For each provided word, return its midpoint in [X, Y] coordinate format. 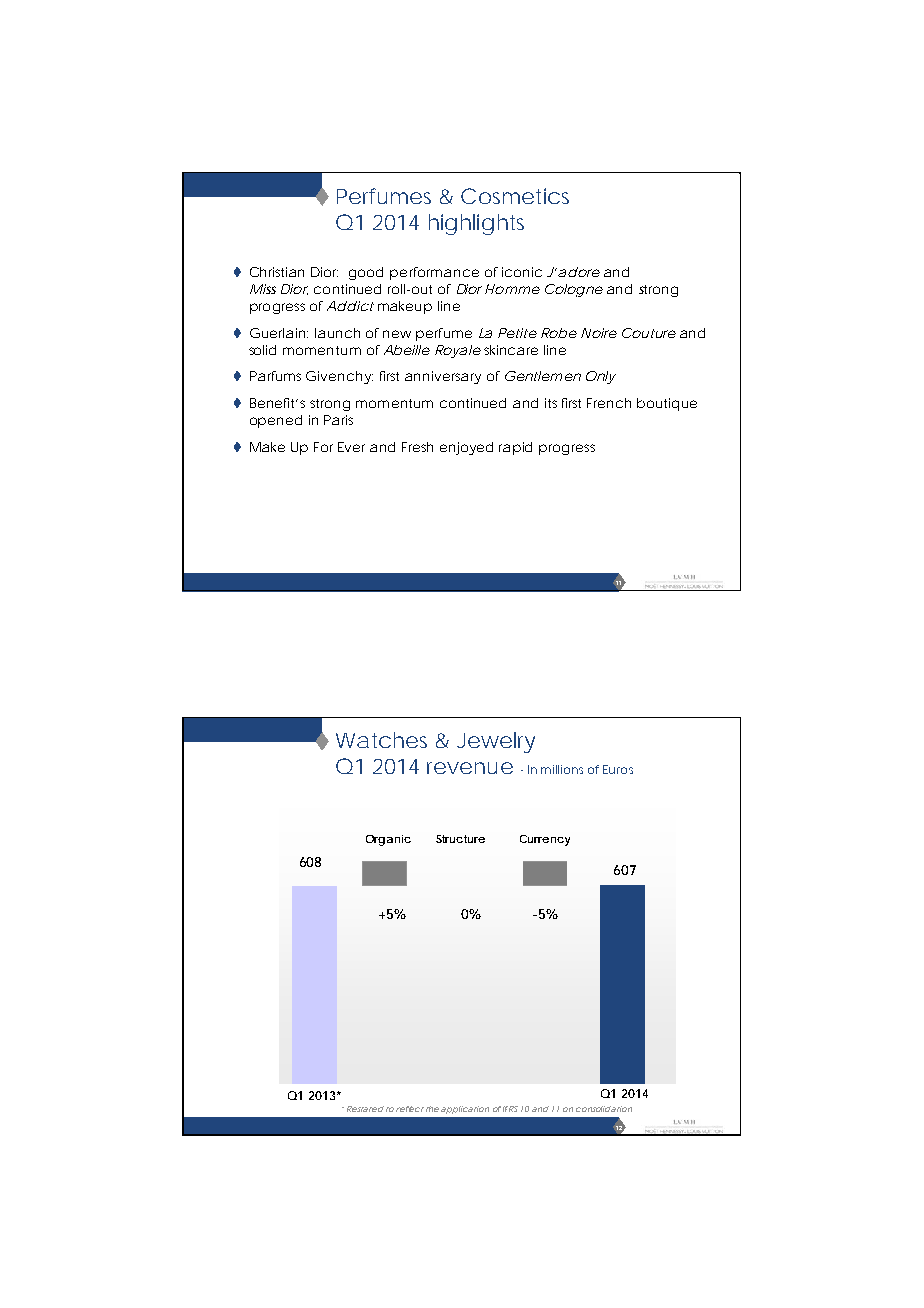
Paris [338, 420]
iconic [522, 272]
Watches [381, 740]
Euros [618, 769]
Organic [388, 840]
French [609, 403]
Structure [460, 839]
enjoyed [466, 448]
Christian [277, 272]
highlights [476, 224]
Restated [365, 1109]
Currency [545, 840]
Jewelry [496, 742]
